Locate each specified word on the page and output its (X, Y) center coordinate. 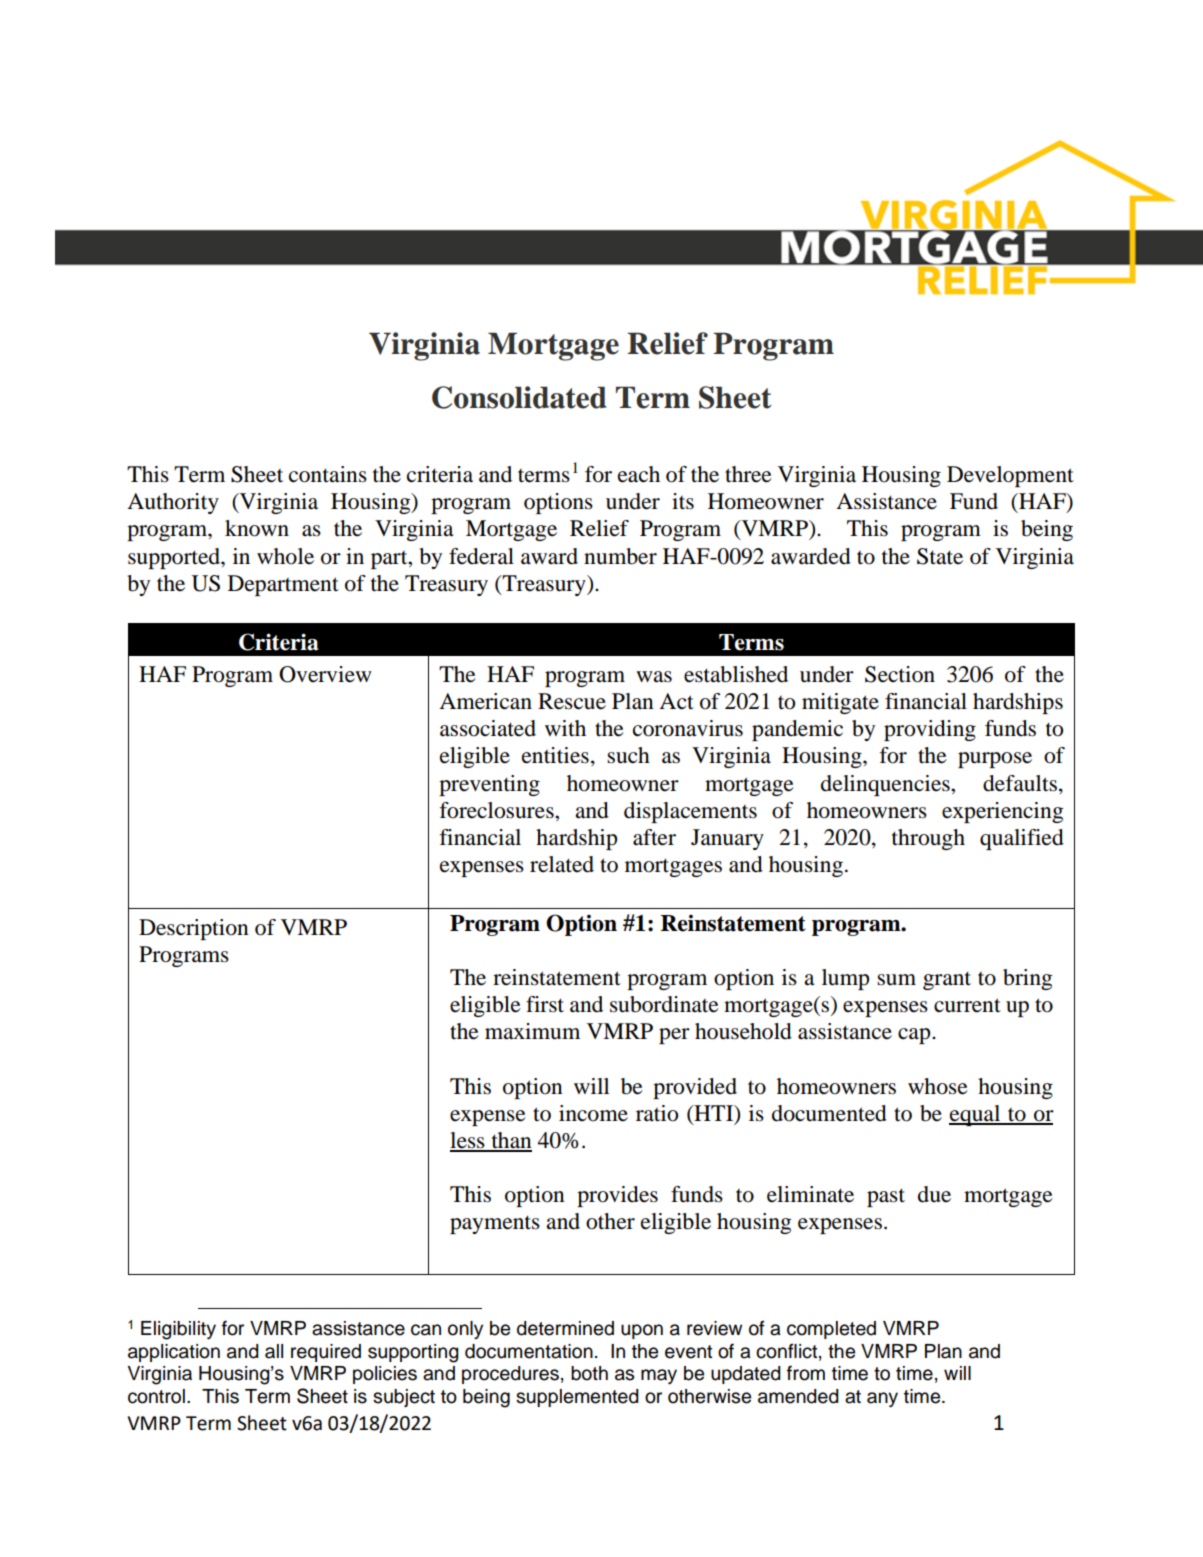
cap (915, 1036)
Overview (325, 674)
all (274, 1351)
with (565, 728)
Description (194, 929)
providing (930, 730)
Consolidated (519, 397)
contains (328, 474)
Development (1010, 476)
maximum (532, 1031)
